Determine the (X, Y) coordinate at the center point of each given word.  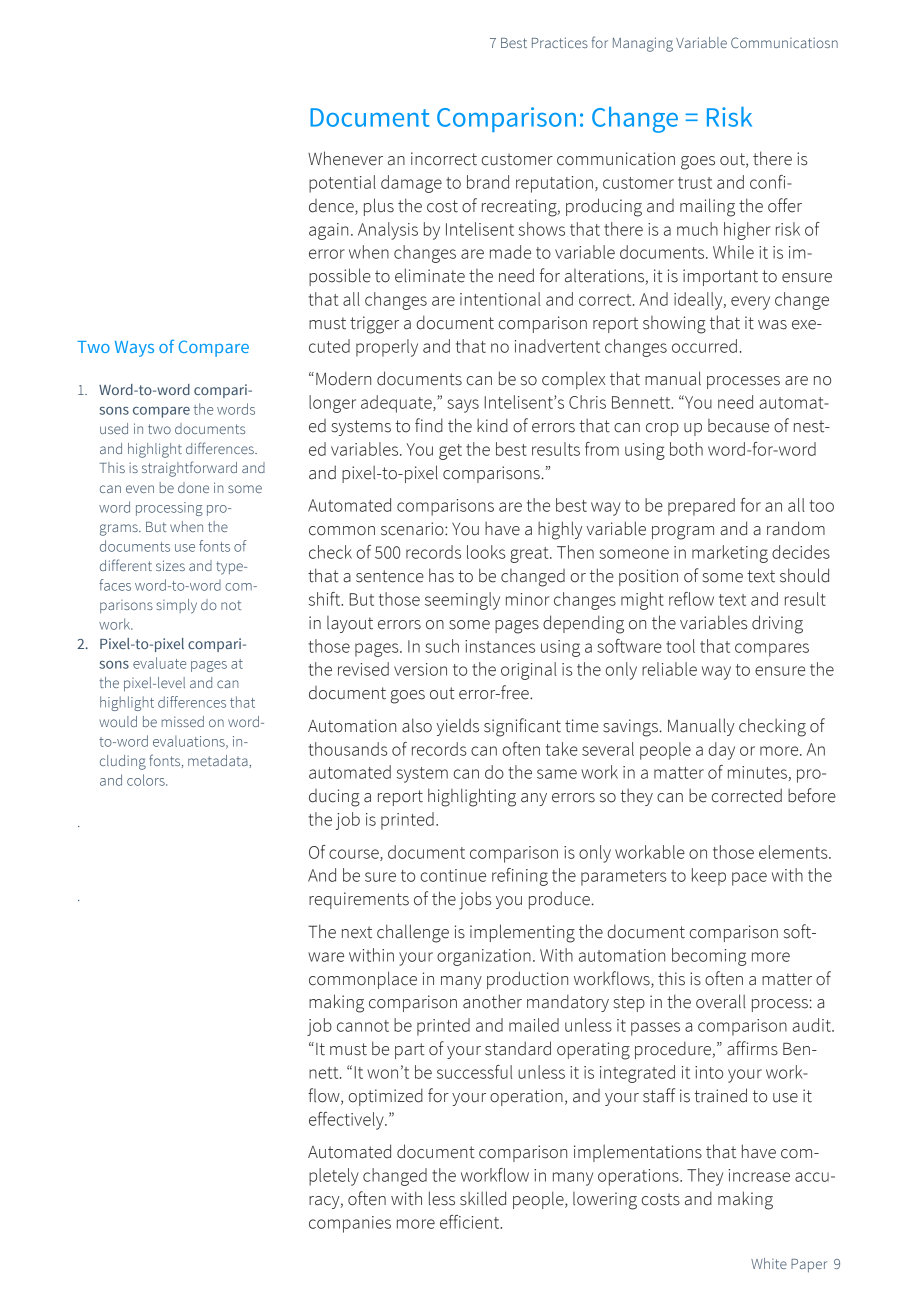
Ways (134, 349)
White (769, 1263)
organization (484, 957)
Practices (560, 42)
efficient (471, 1222)
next (357, 932)
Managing (643, 44)
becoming (709, 957)
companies (350, 1224)
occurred (704, 346)
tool (680, 646)
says (463, 406)
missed (183, 721)
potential (342, 184)
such (442, 646)
